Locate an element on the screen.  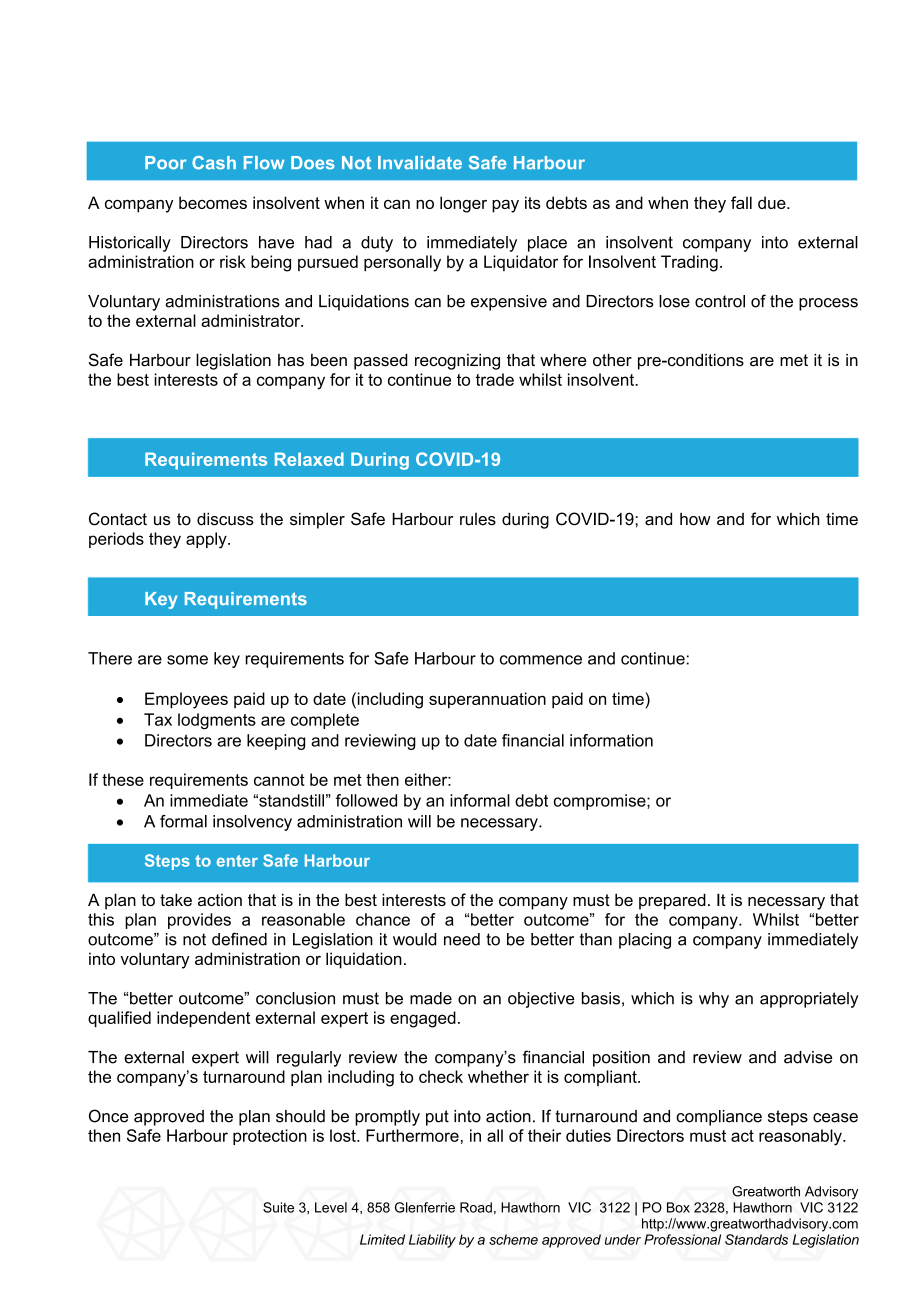
Suite is located at coordinates (278, 1207).
